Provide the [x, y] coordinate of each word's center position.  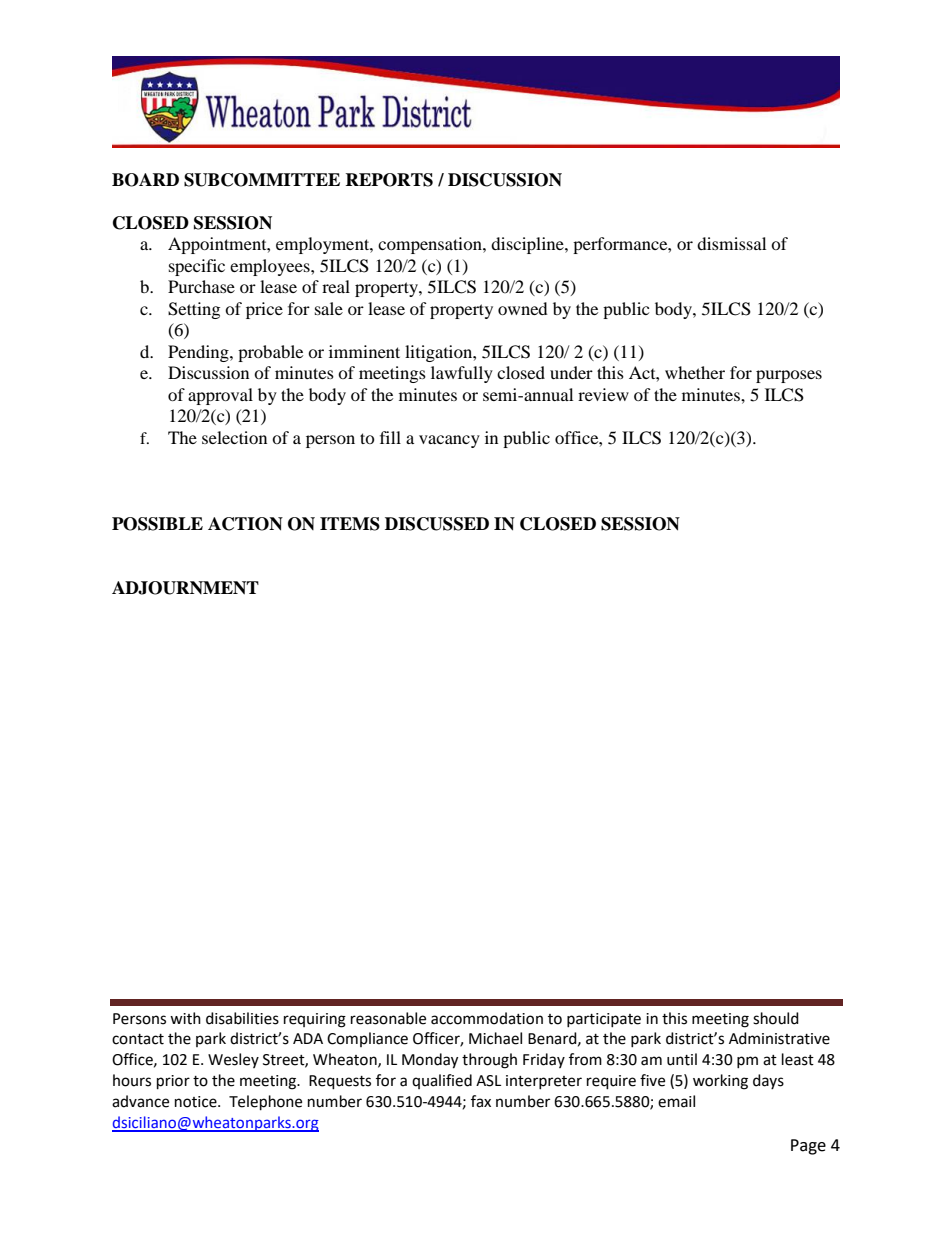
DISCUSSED [437, 524]
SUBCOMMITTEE [262, 180]
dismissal [731, 243]
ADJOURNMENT [185, 588]
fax [481, 1101]
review [603, 394]
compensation [431, 245]
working [720, 1082]
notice [197, 1102]
